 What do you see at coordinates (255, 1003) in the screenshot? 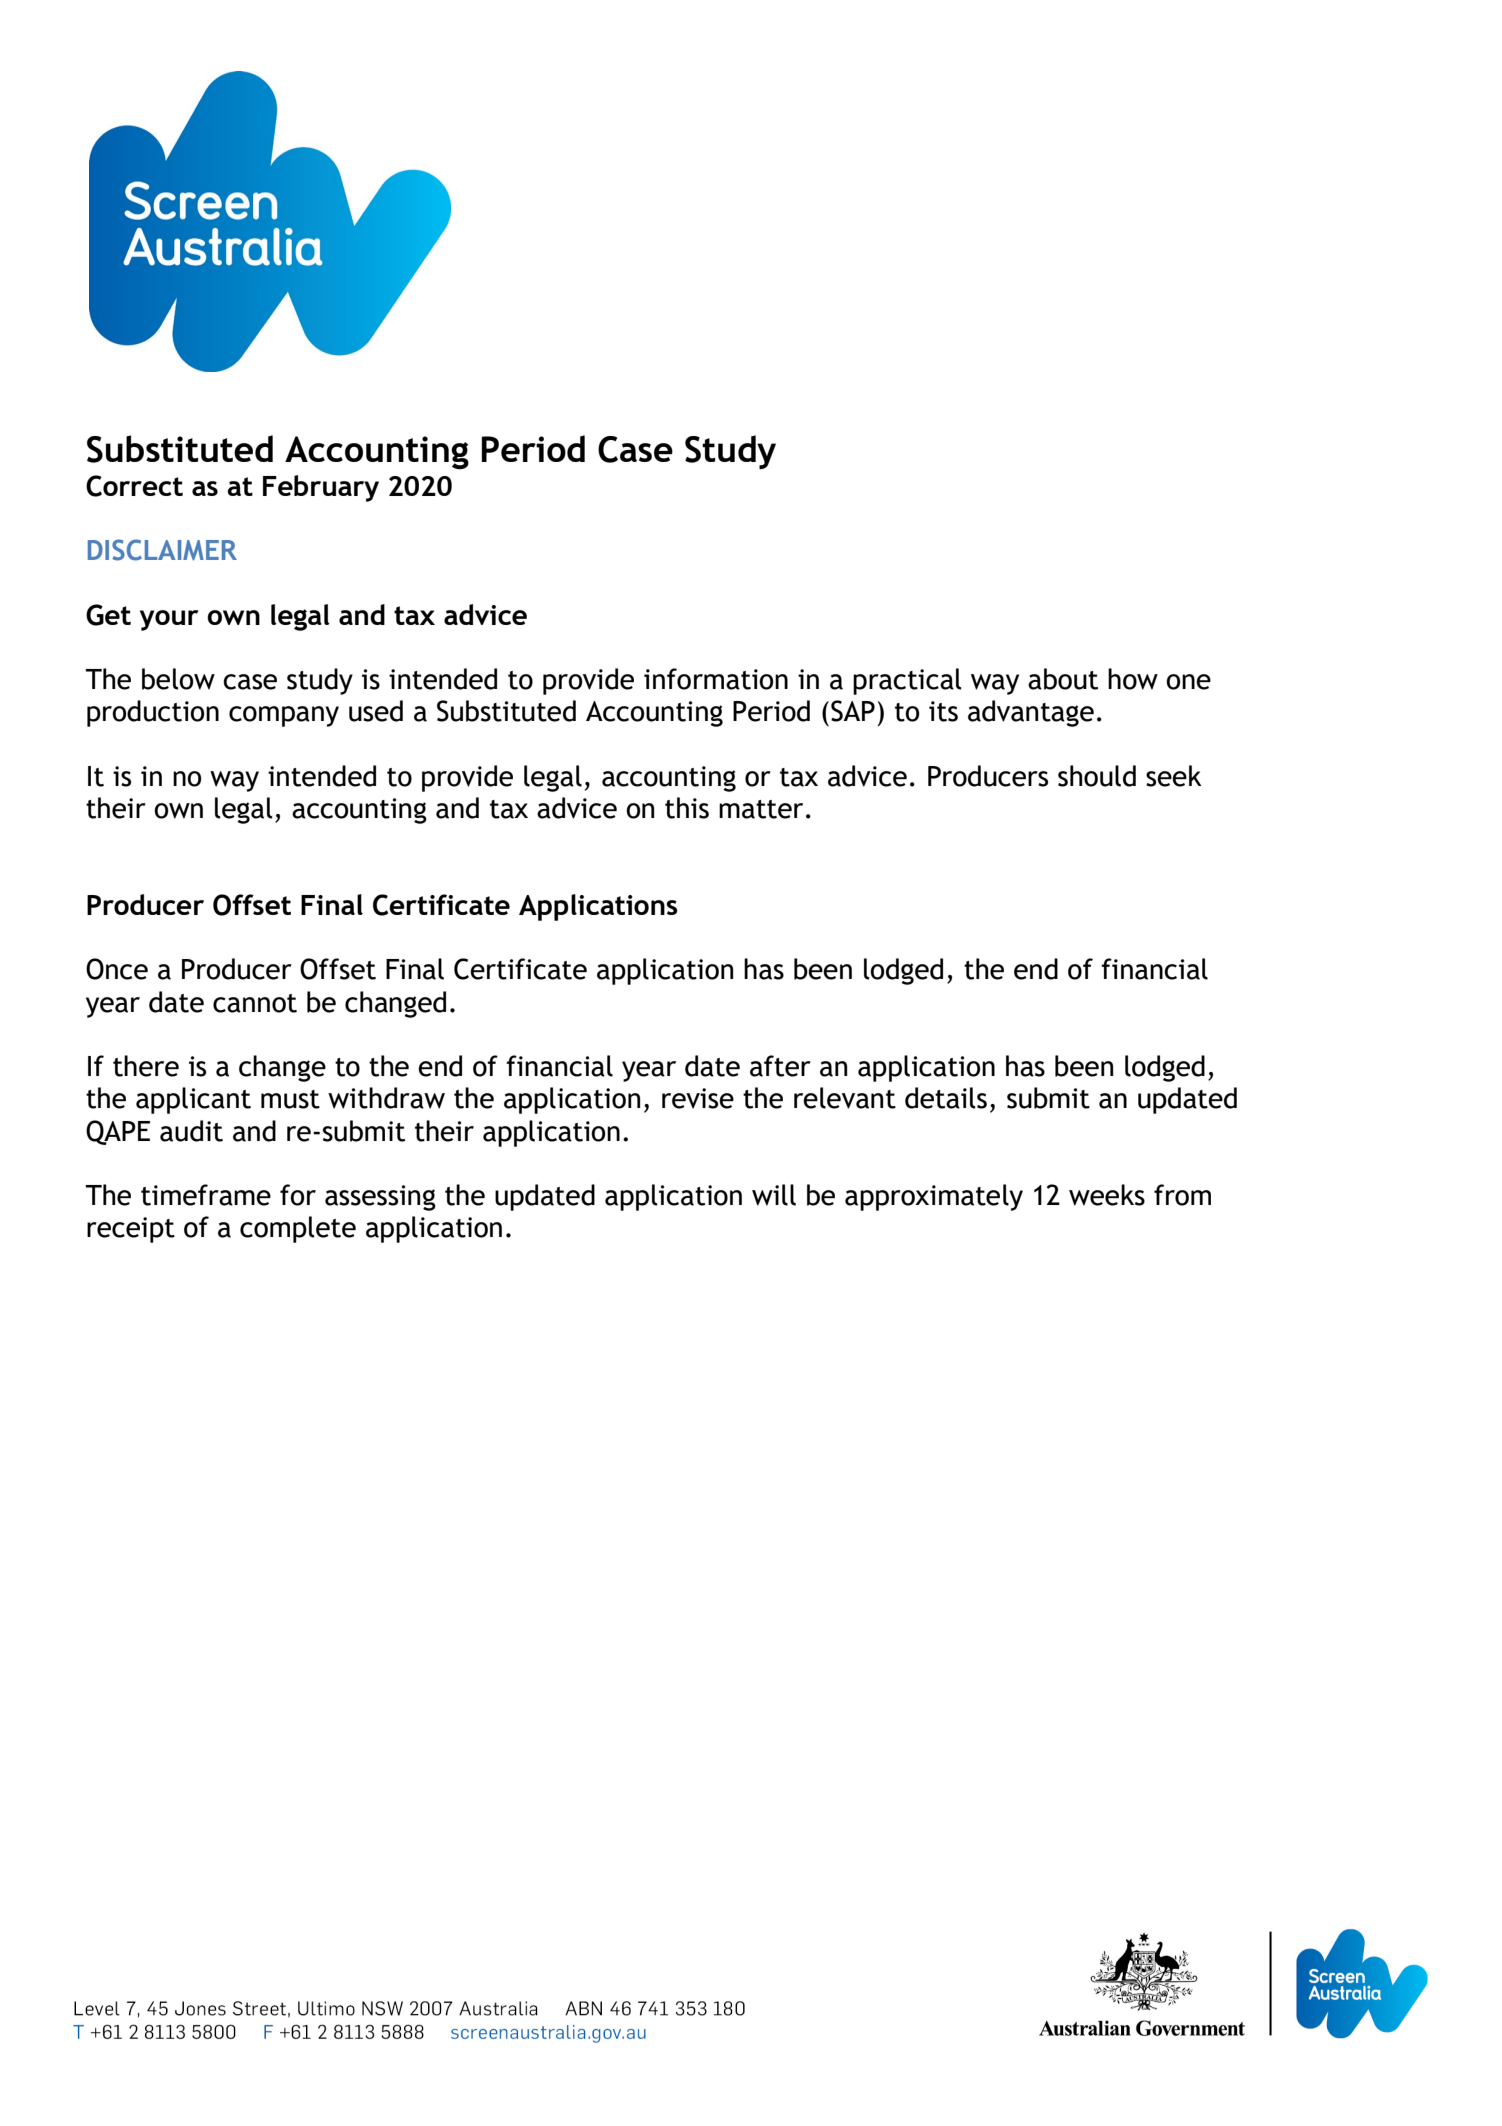
I see `cannot` at bounding box center [255, 1003].
